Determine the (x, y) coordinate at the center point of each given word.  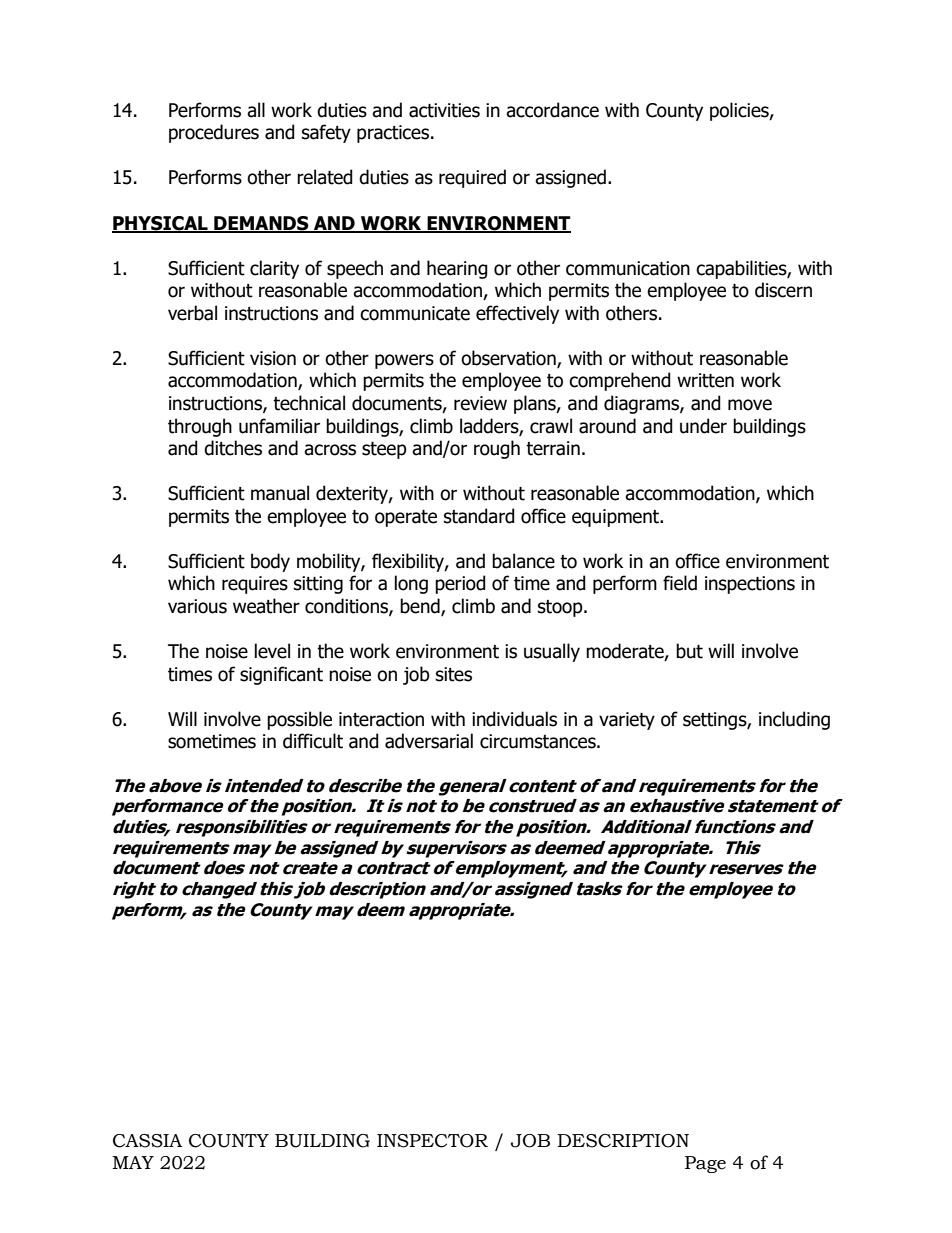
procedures (214, 133)
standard (479, 516)
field (680, 583)
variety (627, 721)
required (472, 178)
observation (509, 359)
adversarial (429, 741)
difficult (313, 741)
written (705, 380)
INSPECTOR (432, 1141)
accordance (552, 110)
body (270, 562)
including (794, 720)
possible (299, 720)
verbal (192, 313)
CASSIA (147, 1141)
